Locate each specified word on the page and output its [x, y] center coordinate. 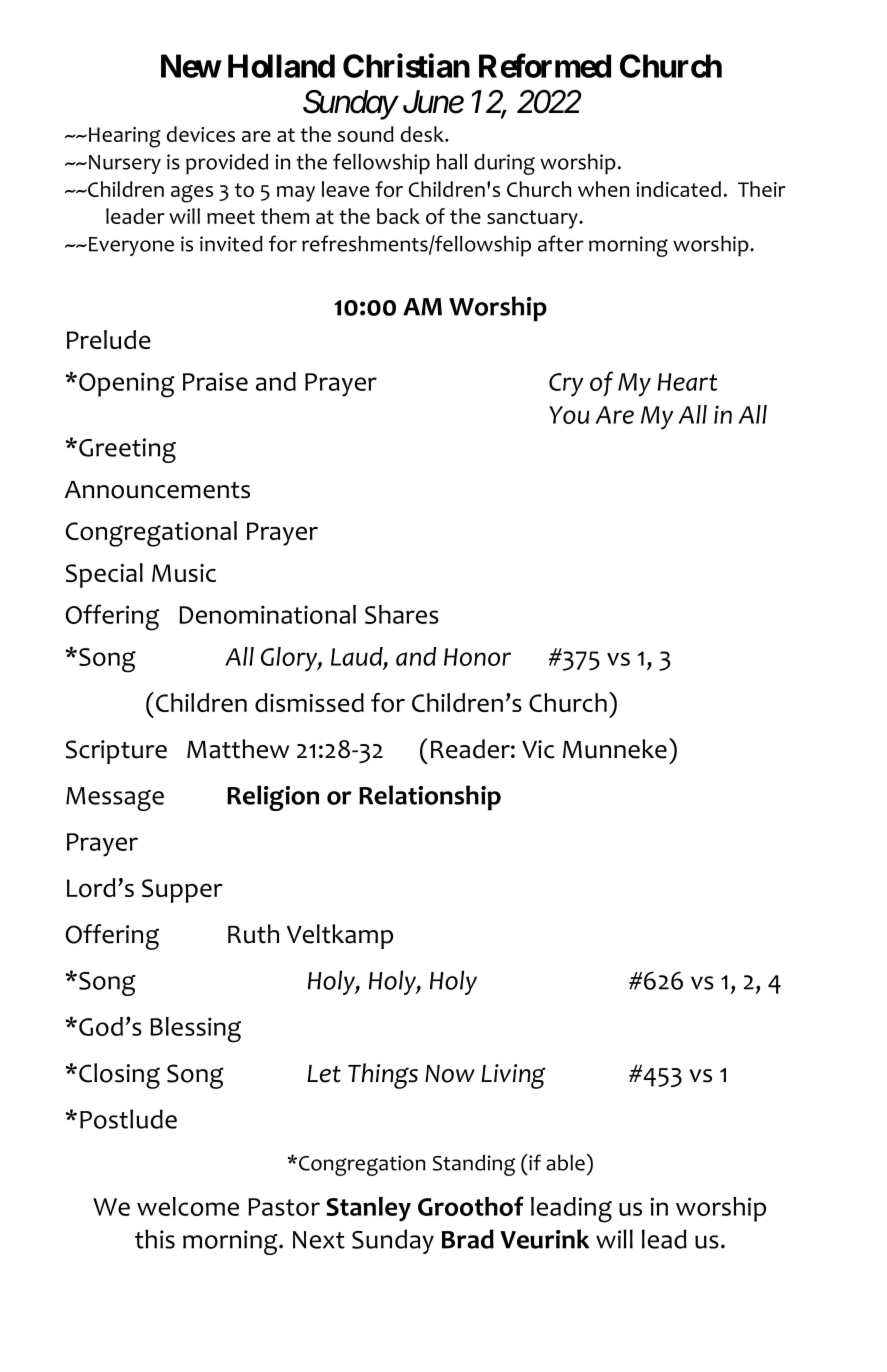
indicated [679, 189]
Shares [402, 614]
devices [201, 134]
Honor [477, 657]
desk [423, 134]
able [565, 1163]
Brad [468, 1239]
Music [184, 573]
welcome [188, 1206]
